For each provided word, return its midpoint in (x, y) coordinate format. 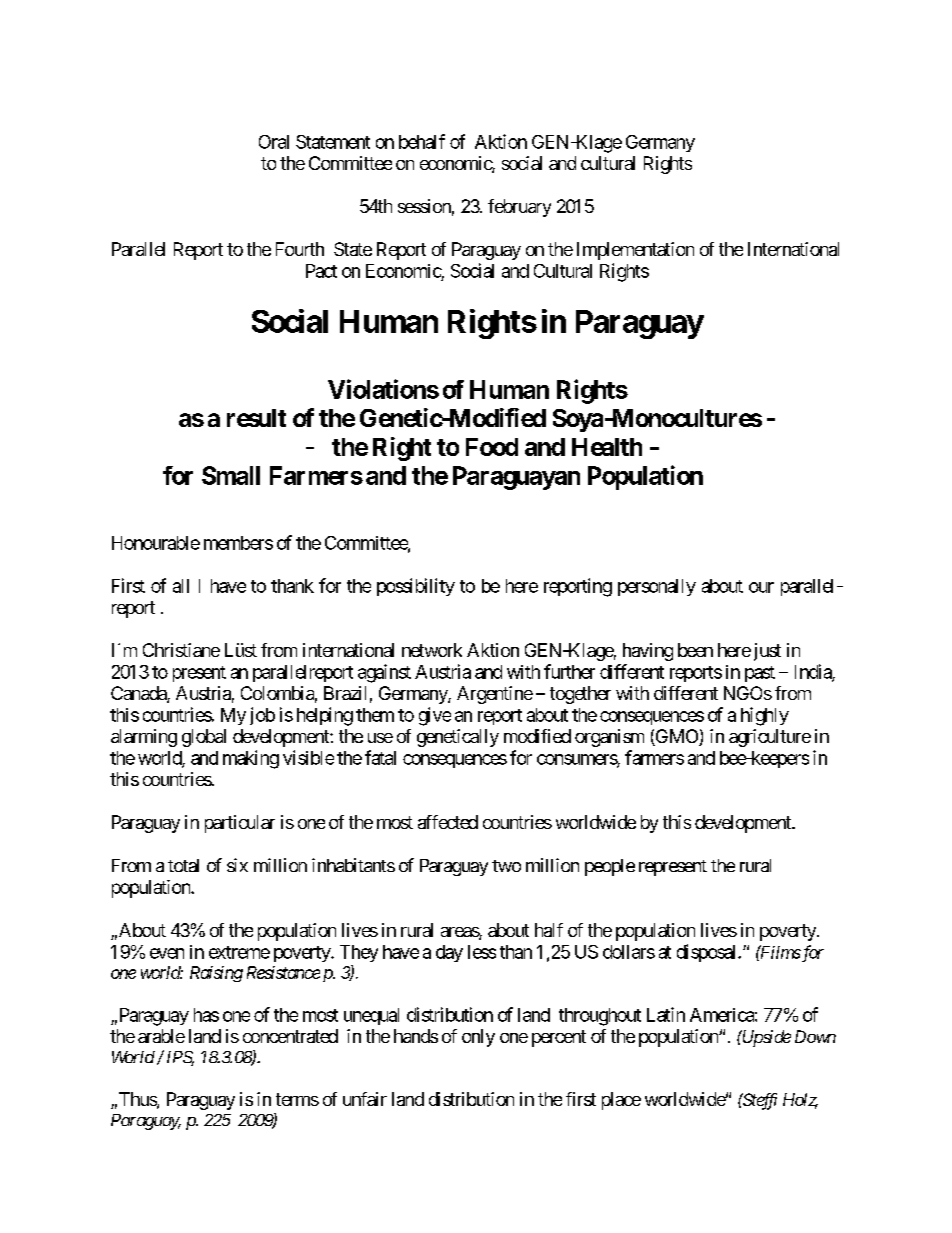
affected (448, 822)
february (519, 208)
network (432, 650)
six (237, 865)
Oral (274, 142)
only (478, 1038)
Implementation (635, 251)
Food (492, 447)
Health (607, 447)
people (610, 867)
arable (161, 1036)
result (256, 418)
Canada (139, 694)
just (765, 652)
